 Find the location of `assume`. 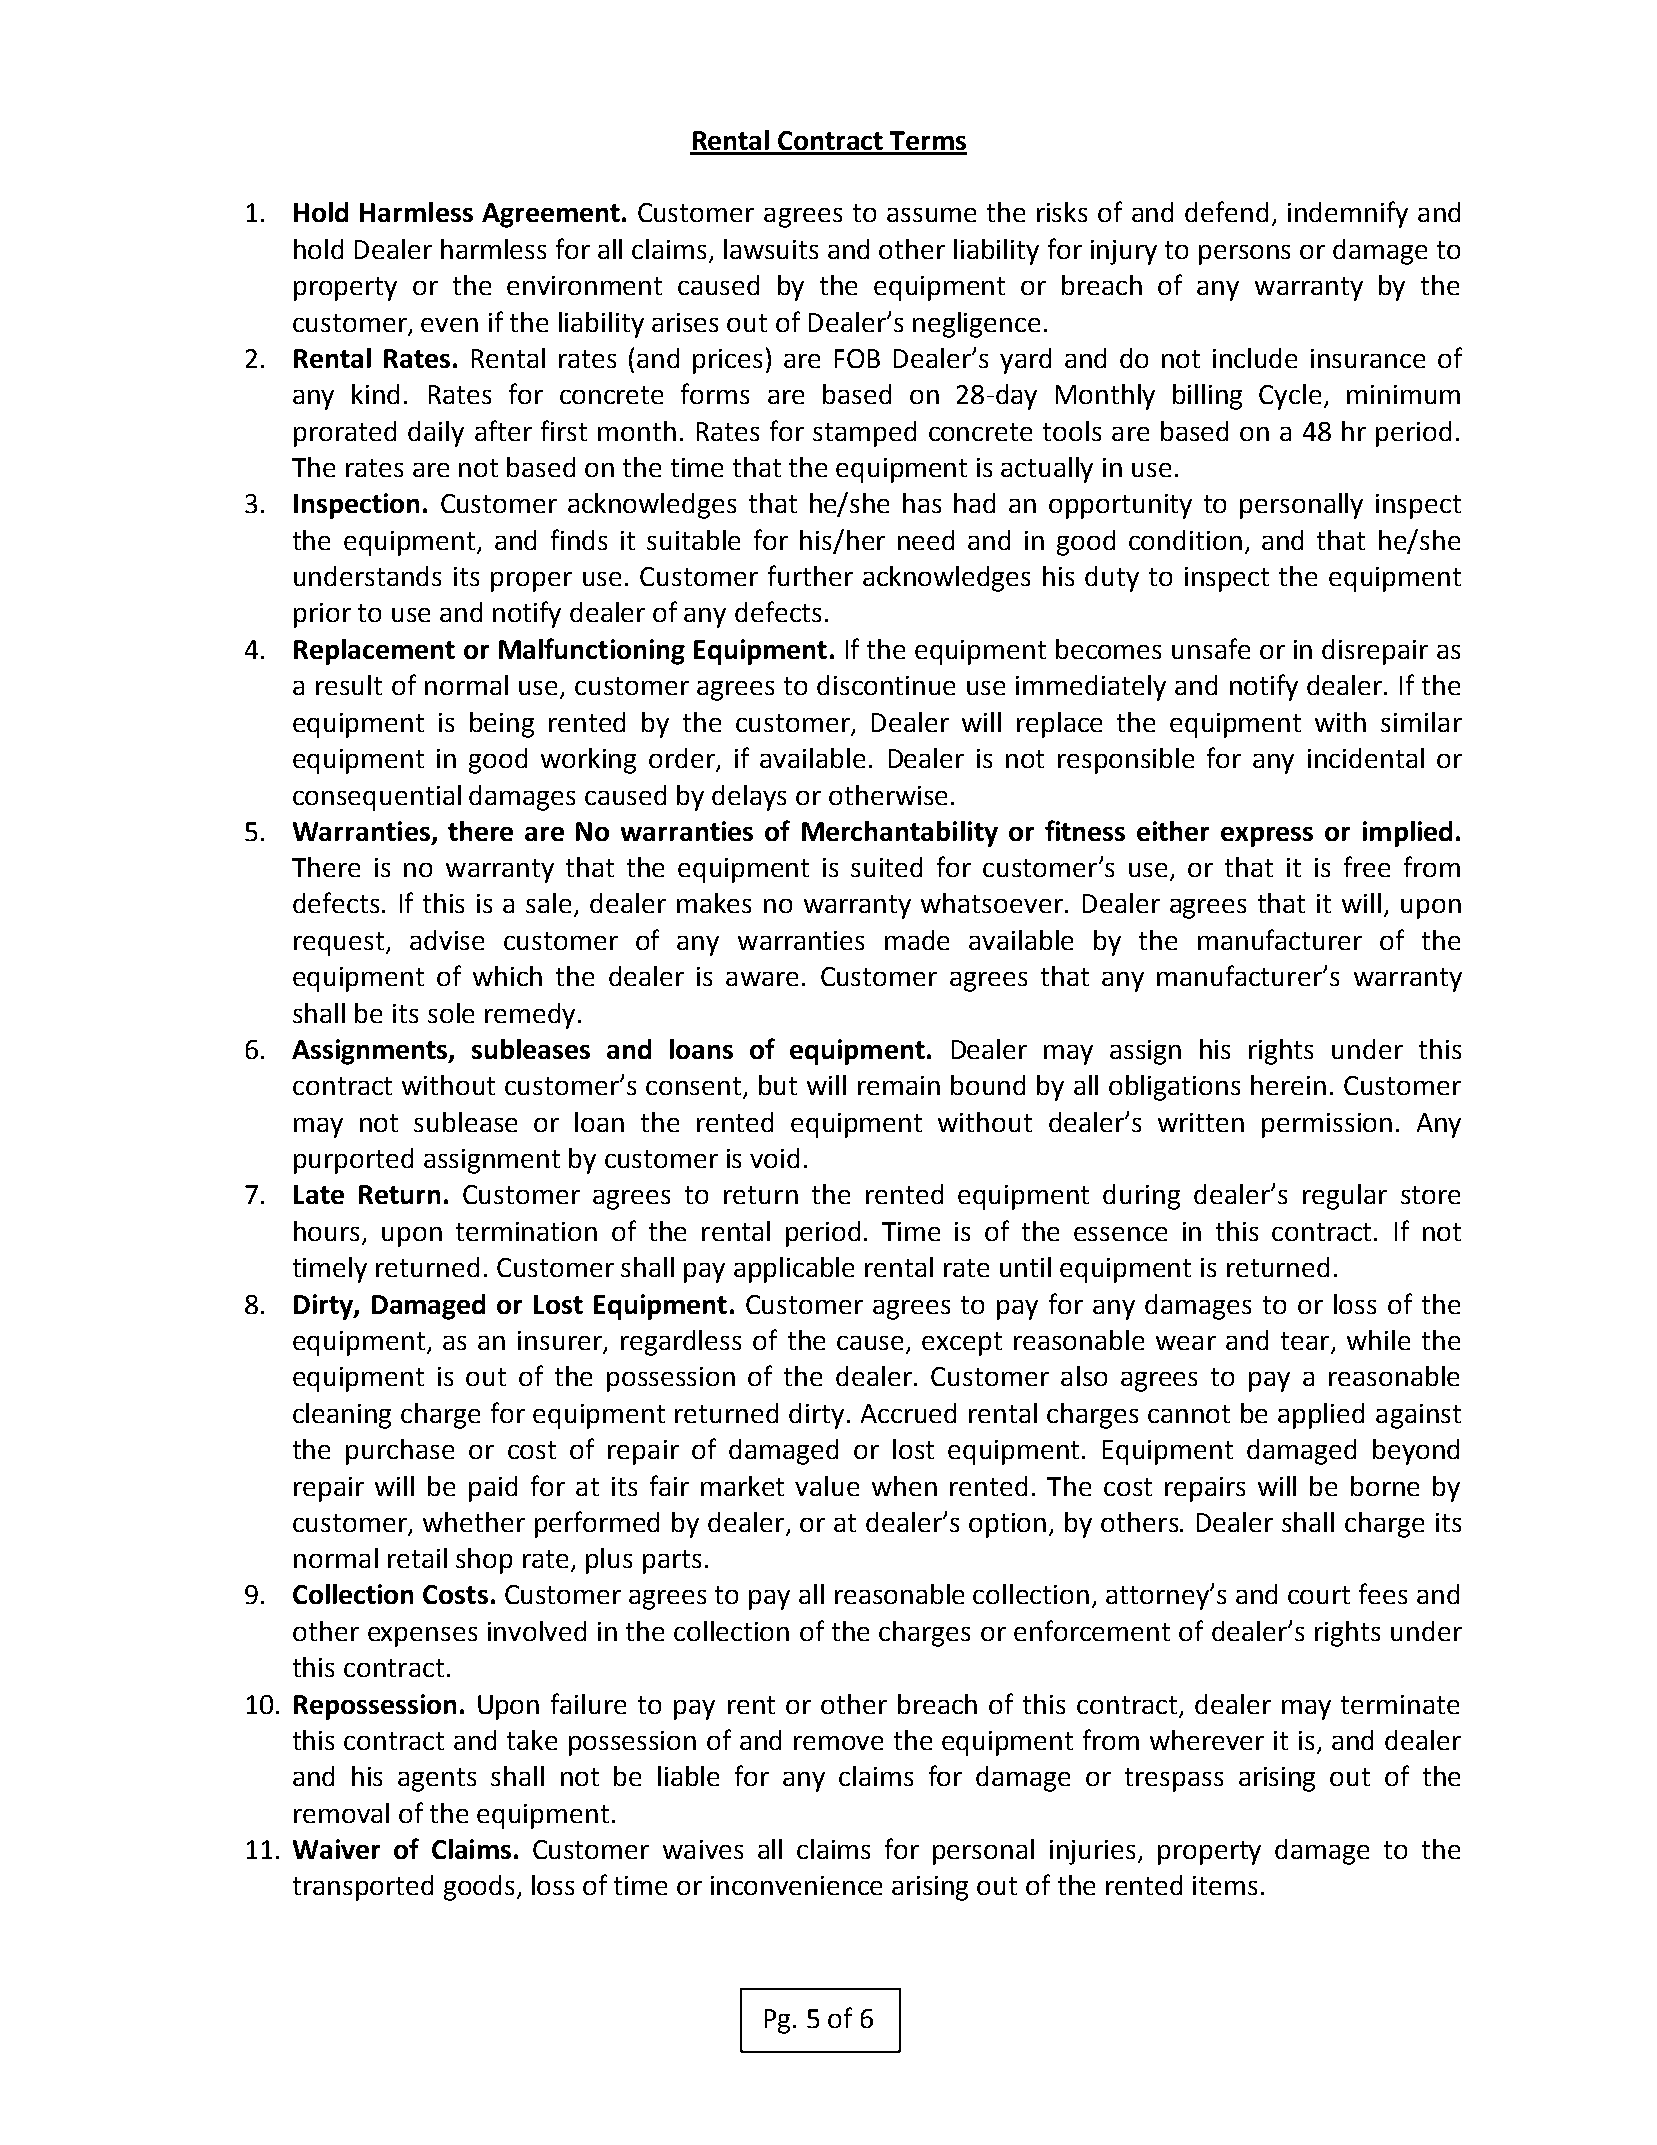

assume is located at coordinates (931, 215).
